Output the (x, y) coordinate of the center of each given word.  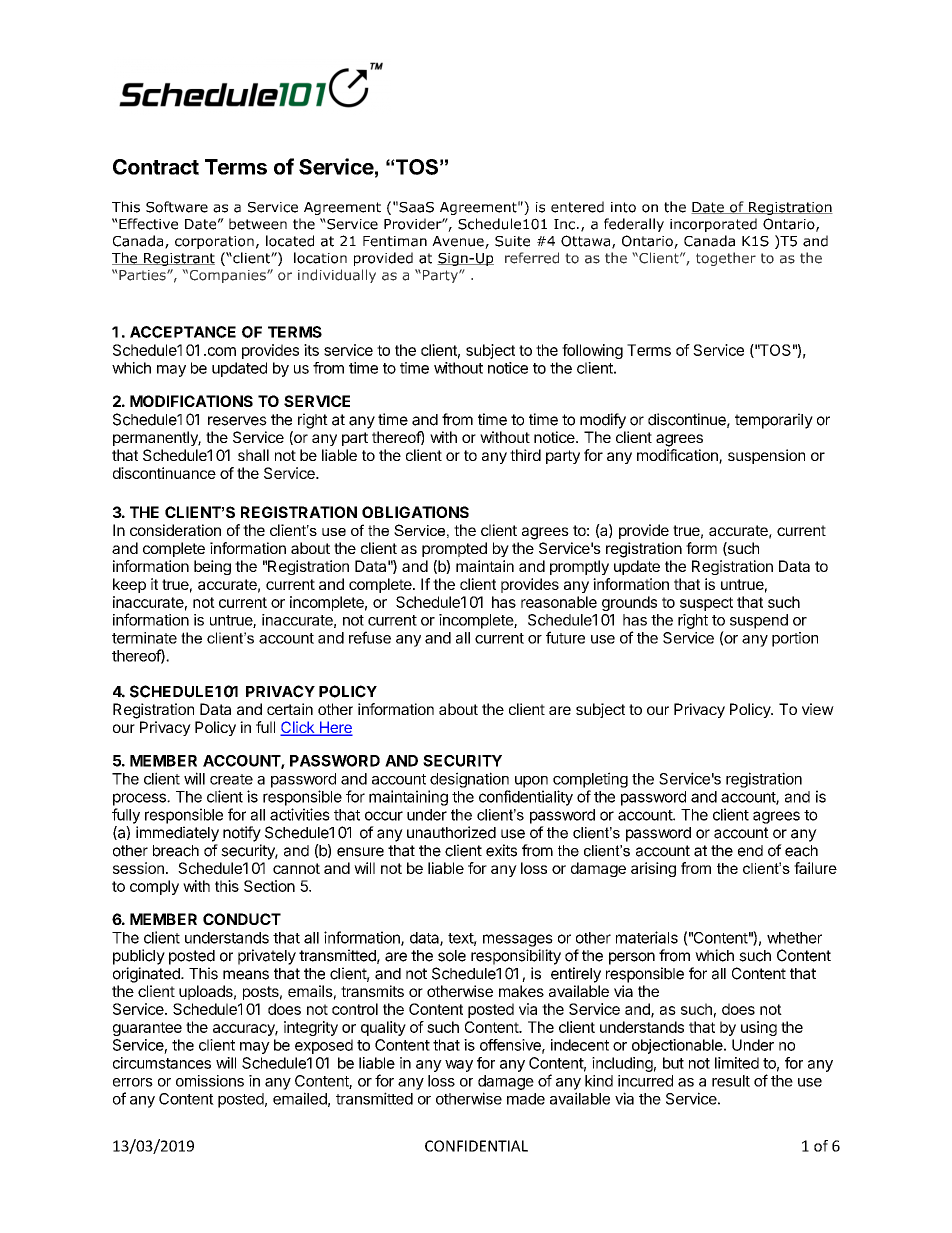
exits (501, 850)
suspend (759, 621)
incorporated (713, 225)
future (565, 637)
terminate (144, 638)
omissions (210, 1081)
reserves (237, 421)
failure (815, 868)
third (525, 455)
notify (242, 834)
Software (177, 207)
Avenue (459, 242)
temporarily (774, 421)
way (459, 1066)
